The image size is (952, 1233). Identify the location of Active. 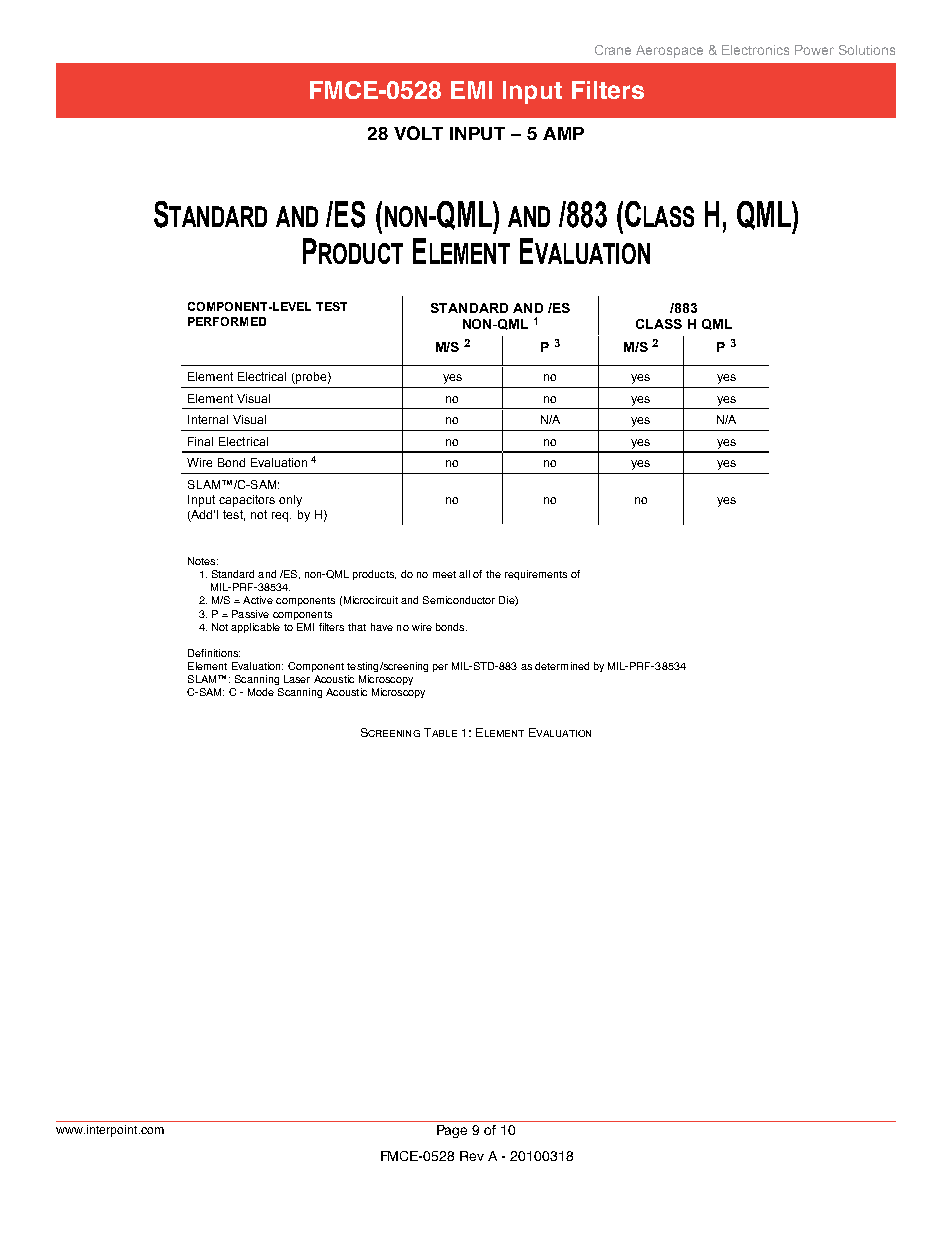
(258, 600).
